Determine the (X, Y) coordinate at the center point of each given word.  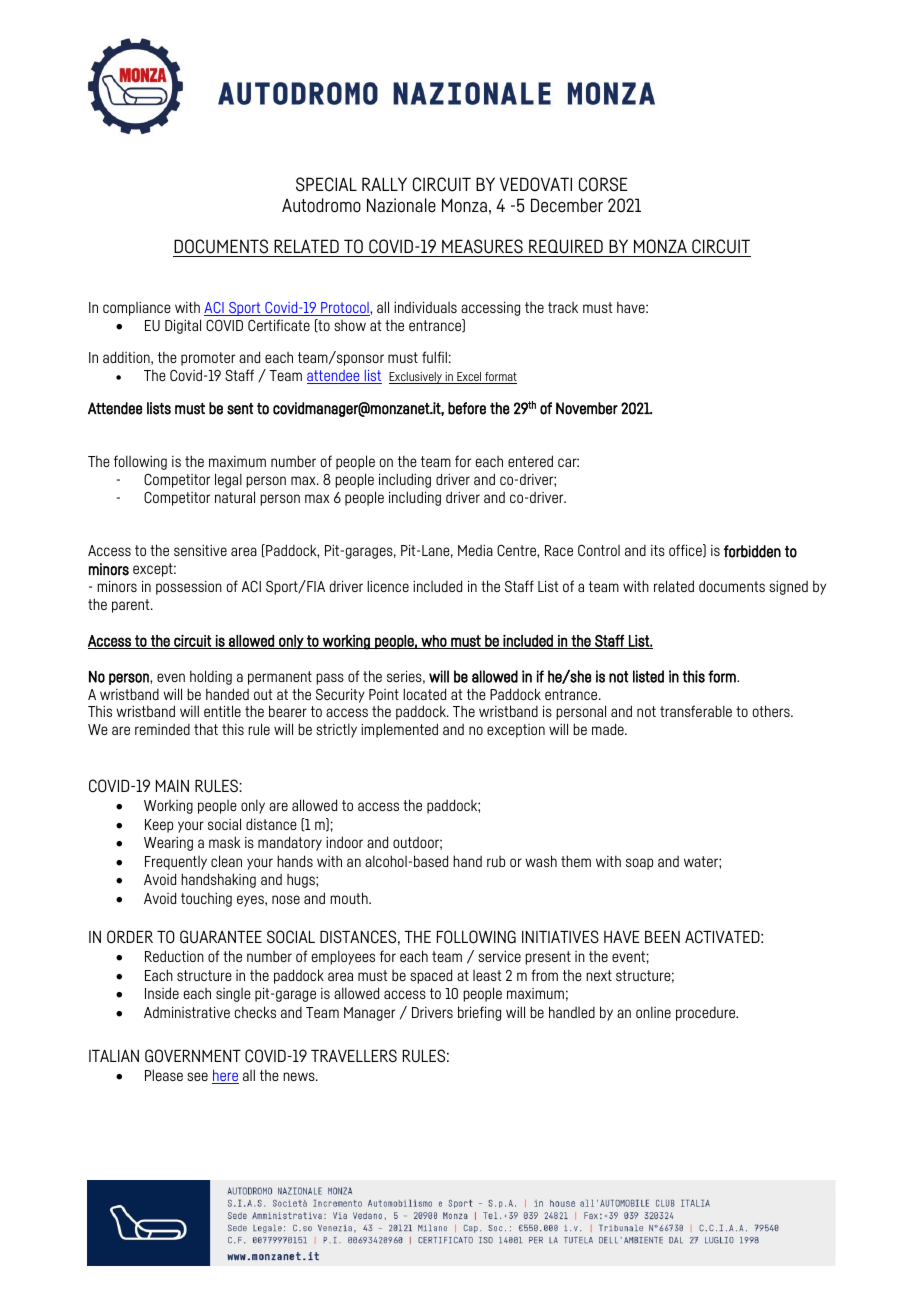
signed (788, 588)
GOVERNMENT (193, 1056)
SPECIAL (326, 184)
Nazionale (401, 205)
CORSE (603, 184)
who (434, 642)
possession (189, 588)
